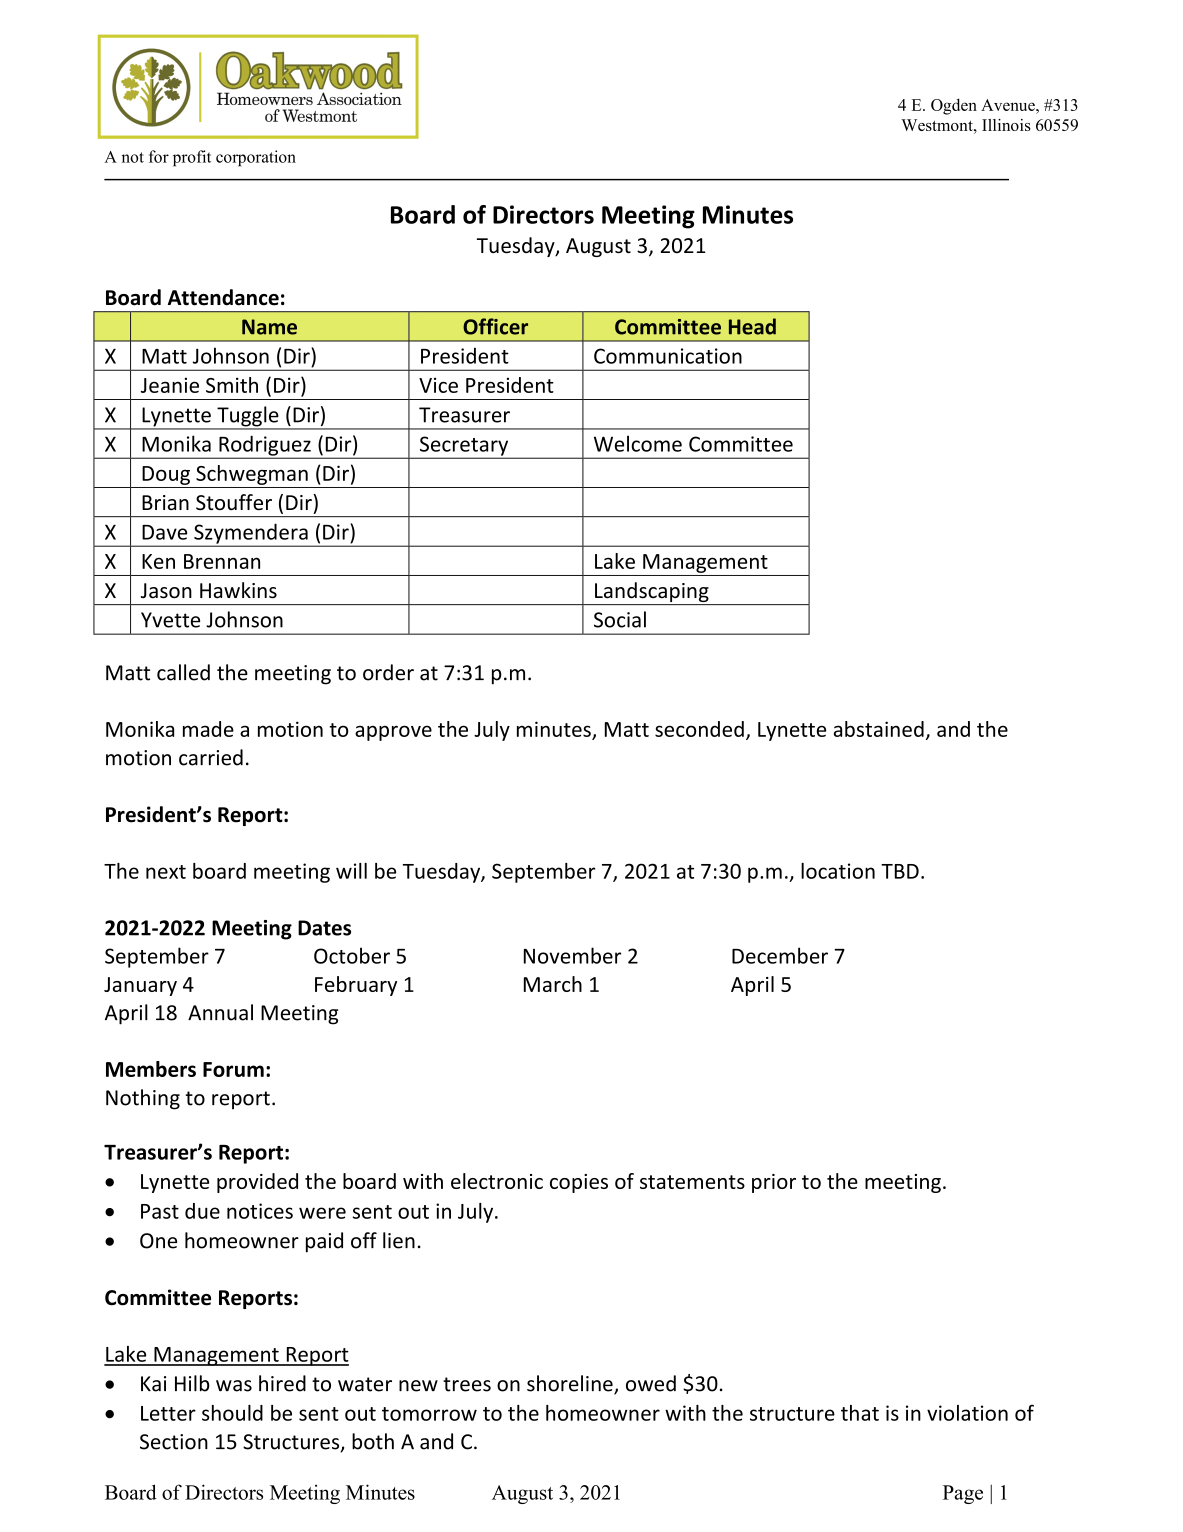  What do you see at coordinates (232, 1413) in the image?
I see `should` at bounding box center [232, 1413].
